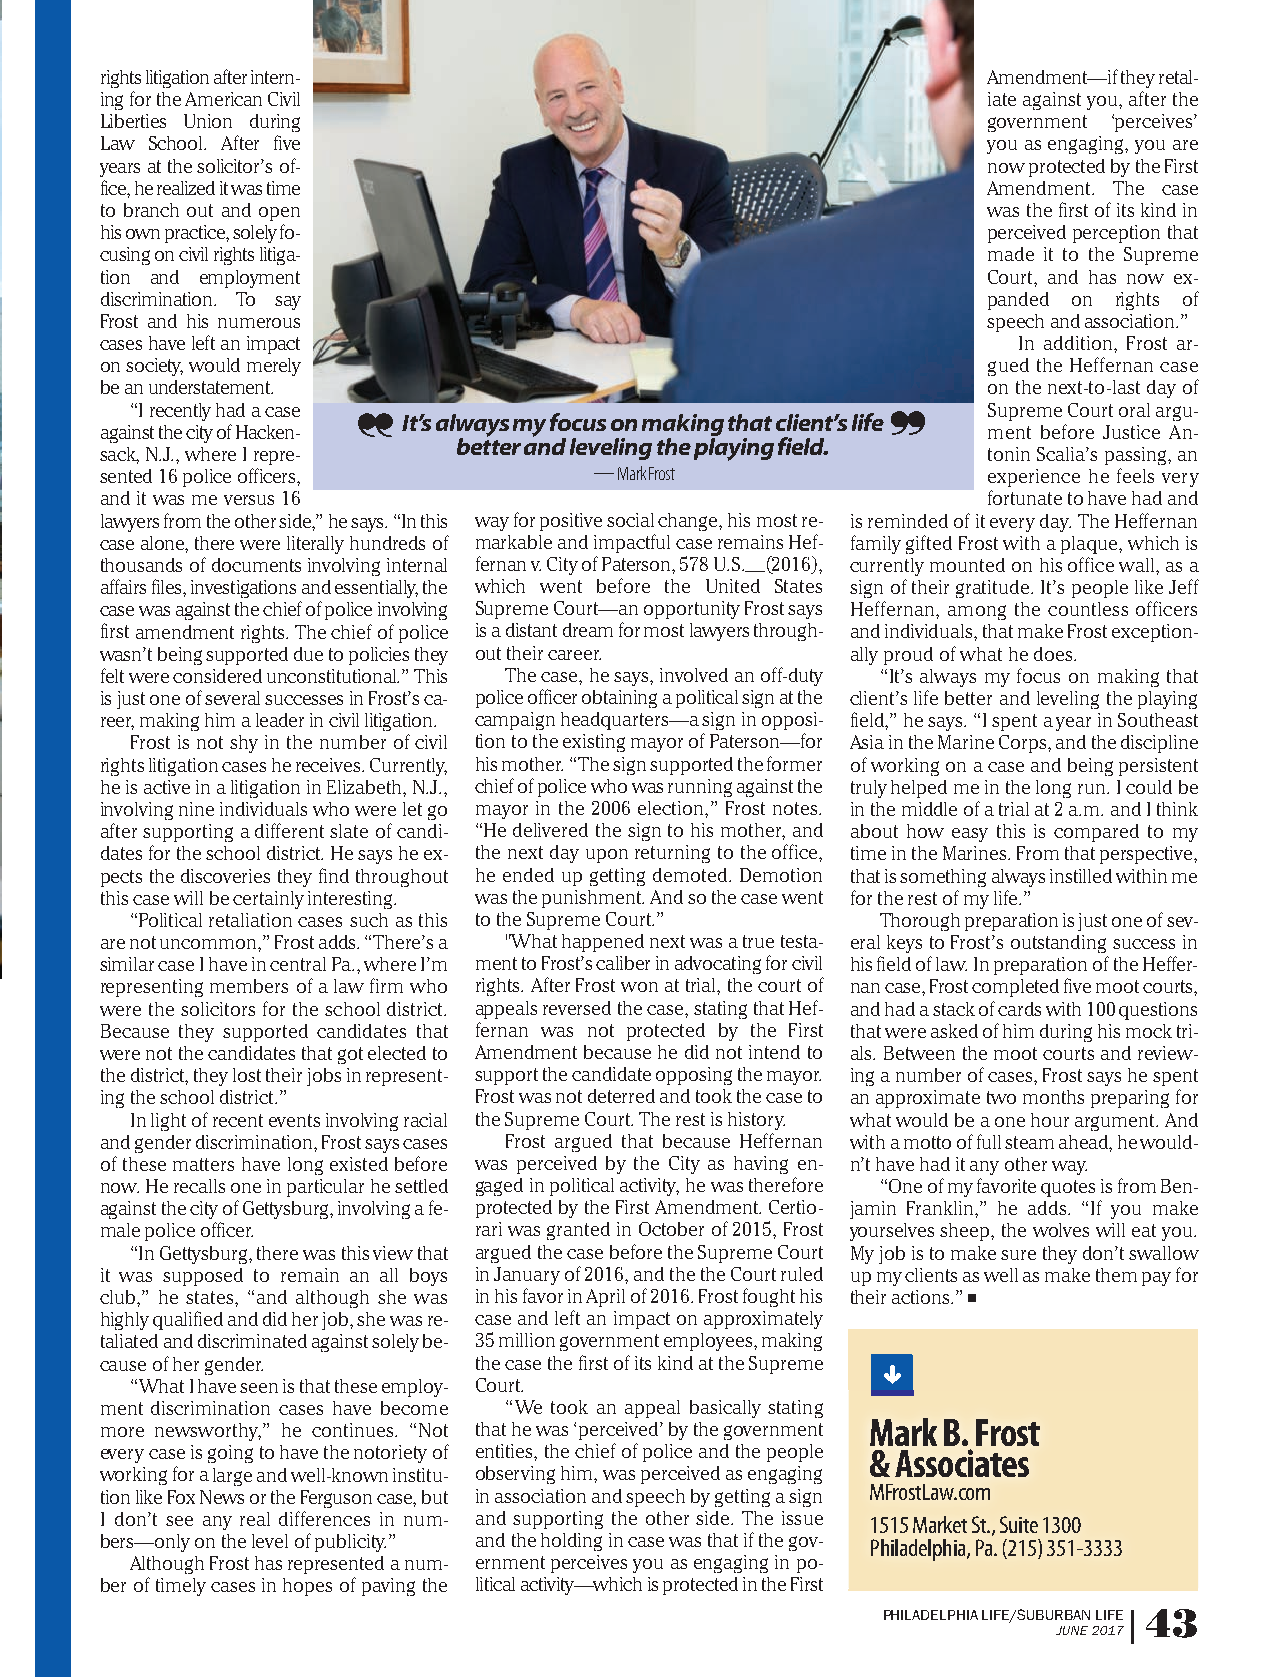 The width and height of the screenshot is (1278, 1677). I want to click on holding, so click(571, 1542).
